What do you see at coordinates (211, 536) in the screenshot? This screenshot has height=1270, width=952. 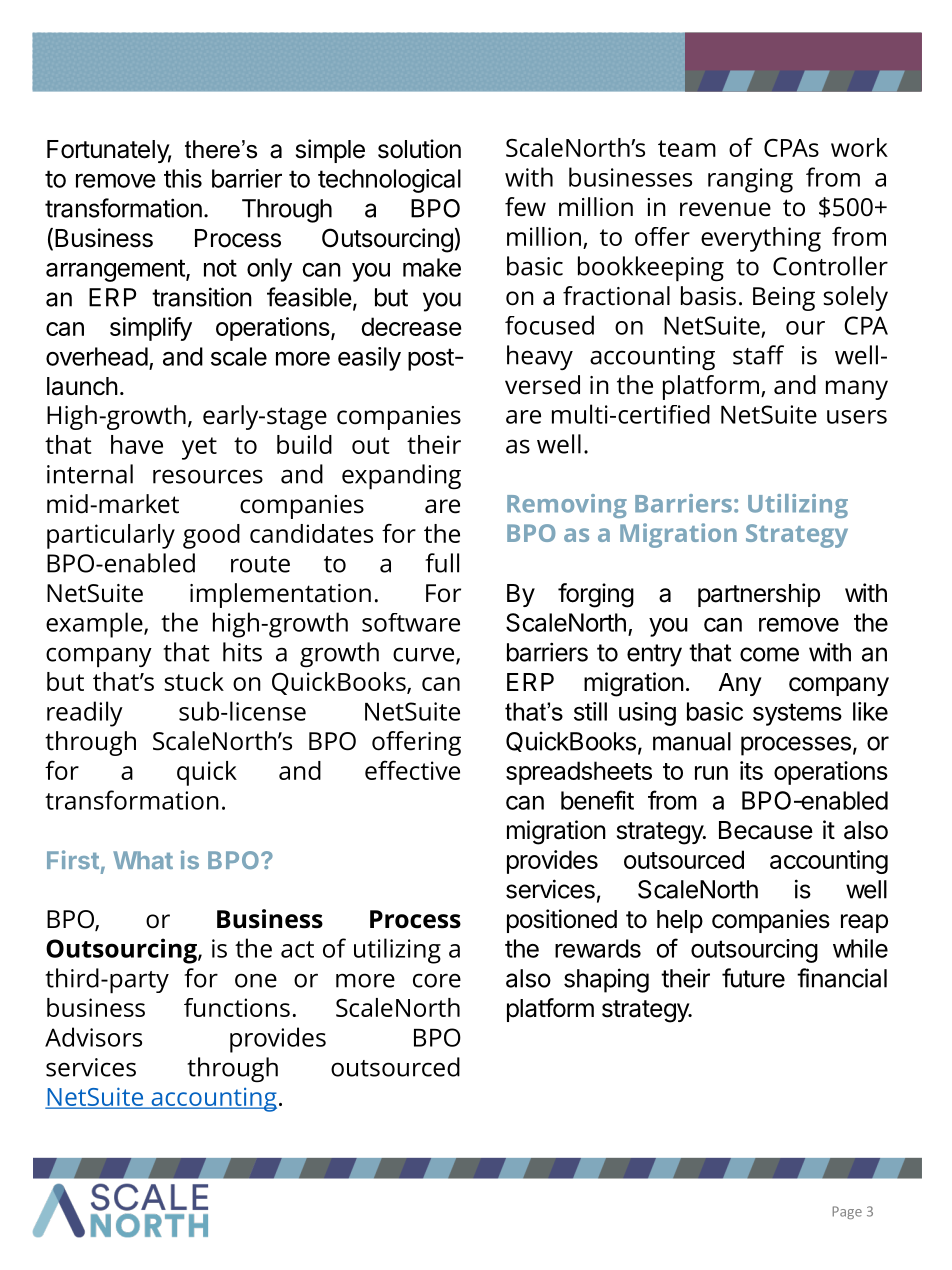 I see `good` at bounding box center [211, 536].
